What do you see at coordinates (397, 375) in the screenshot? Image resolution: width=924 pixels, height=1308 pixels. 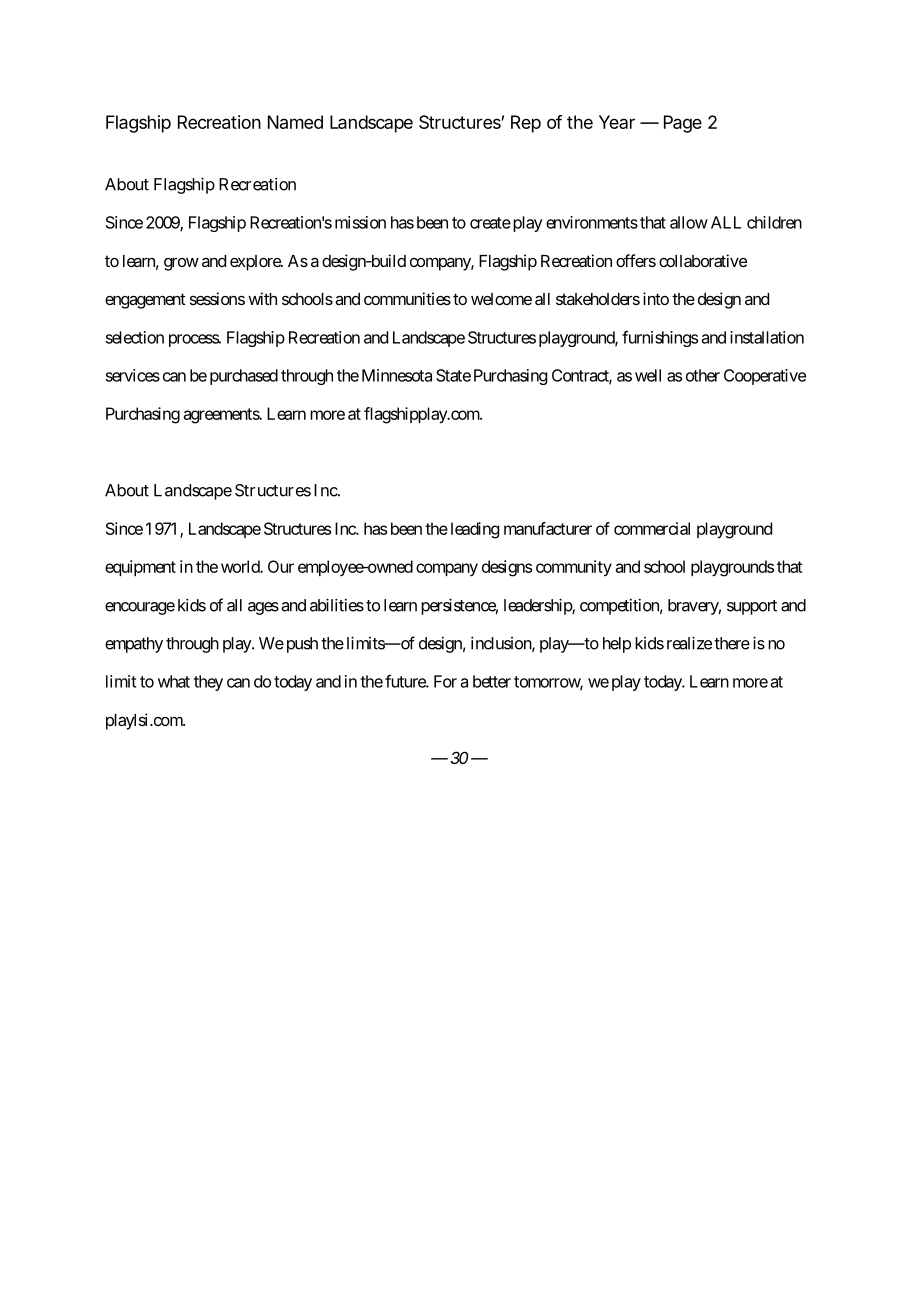 I see `Minnesota` at bounding box center [397, 375].
